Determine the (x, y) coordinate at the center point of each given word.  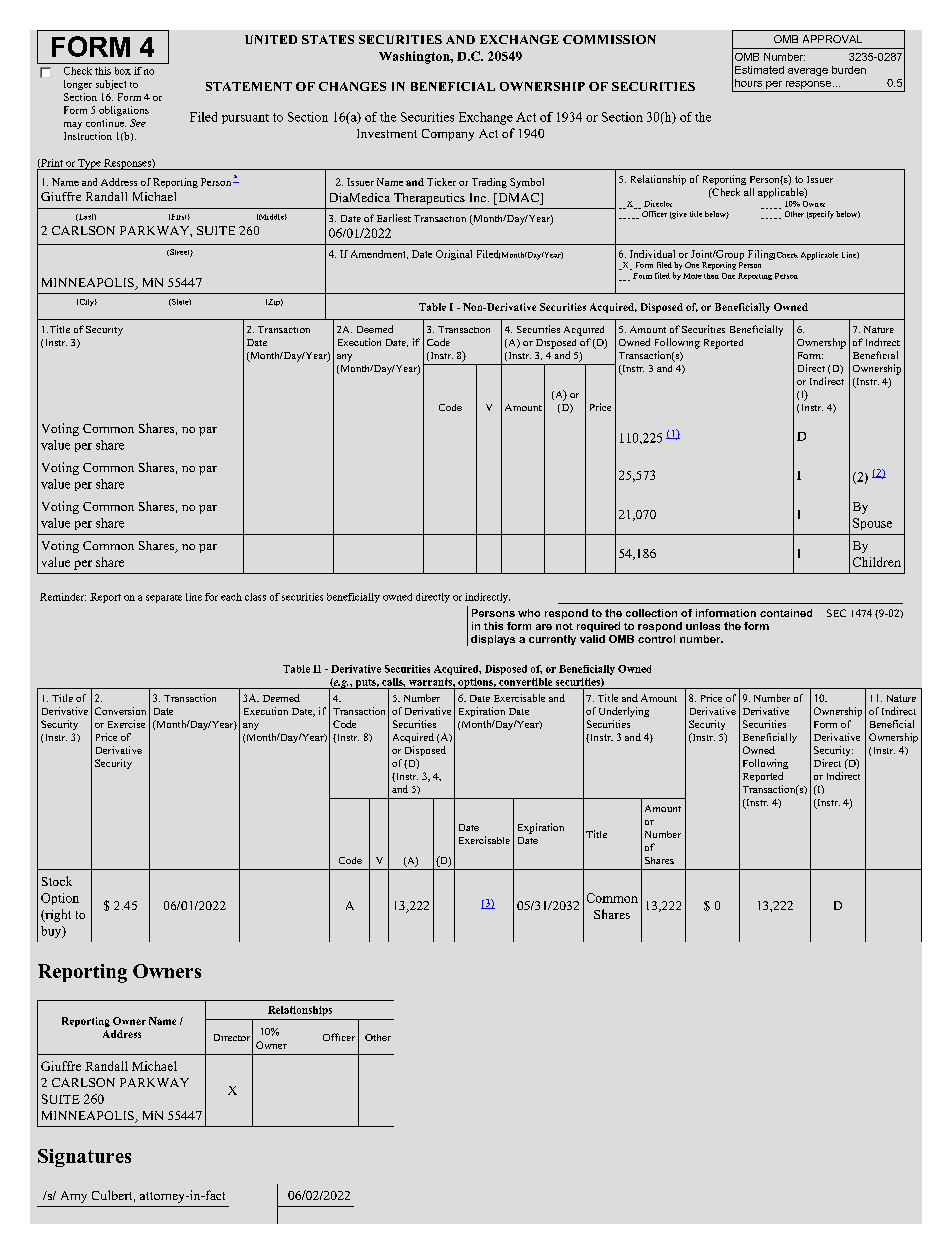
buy (52, 932)
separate (164, 599)
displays (493, 640)
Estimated (759, 70)
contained (786, 613)
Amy (74, 1197)
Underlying (624, 712)
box (123, 71)
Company (448, 135)
